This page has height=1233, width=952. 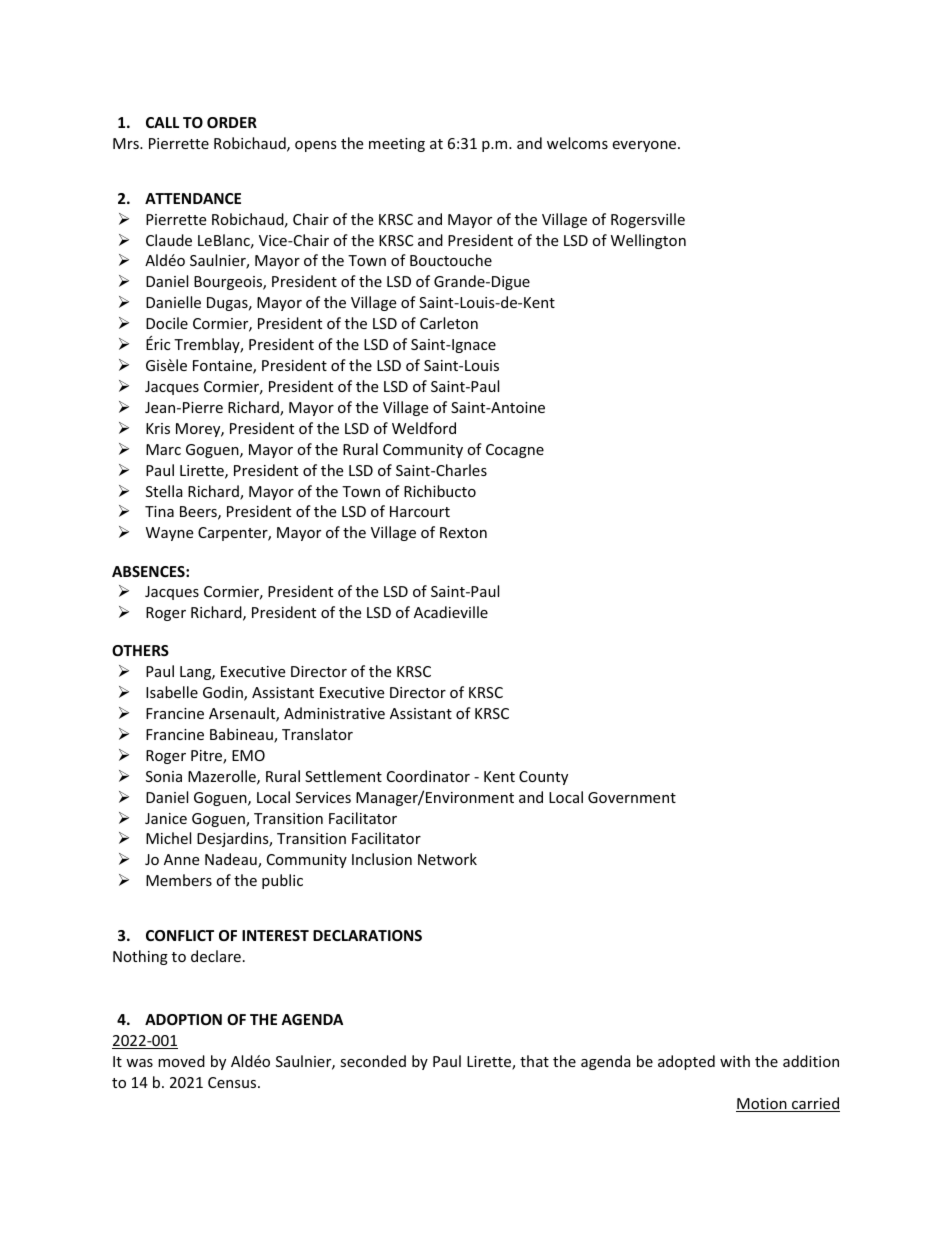 What do you see at coordinates (735, 1061) in the page?
I see `with` at bounding box center [735, 1061].
